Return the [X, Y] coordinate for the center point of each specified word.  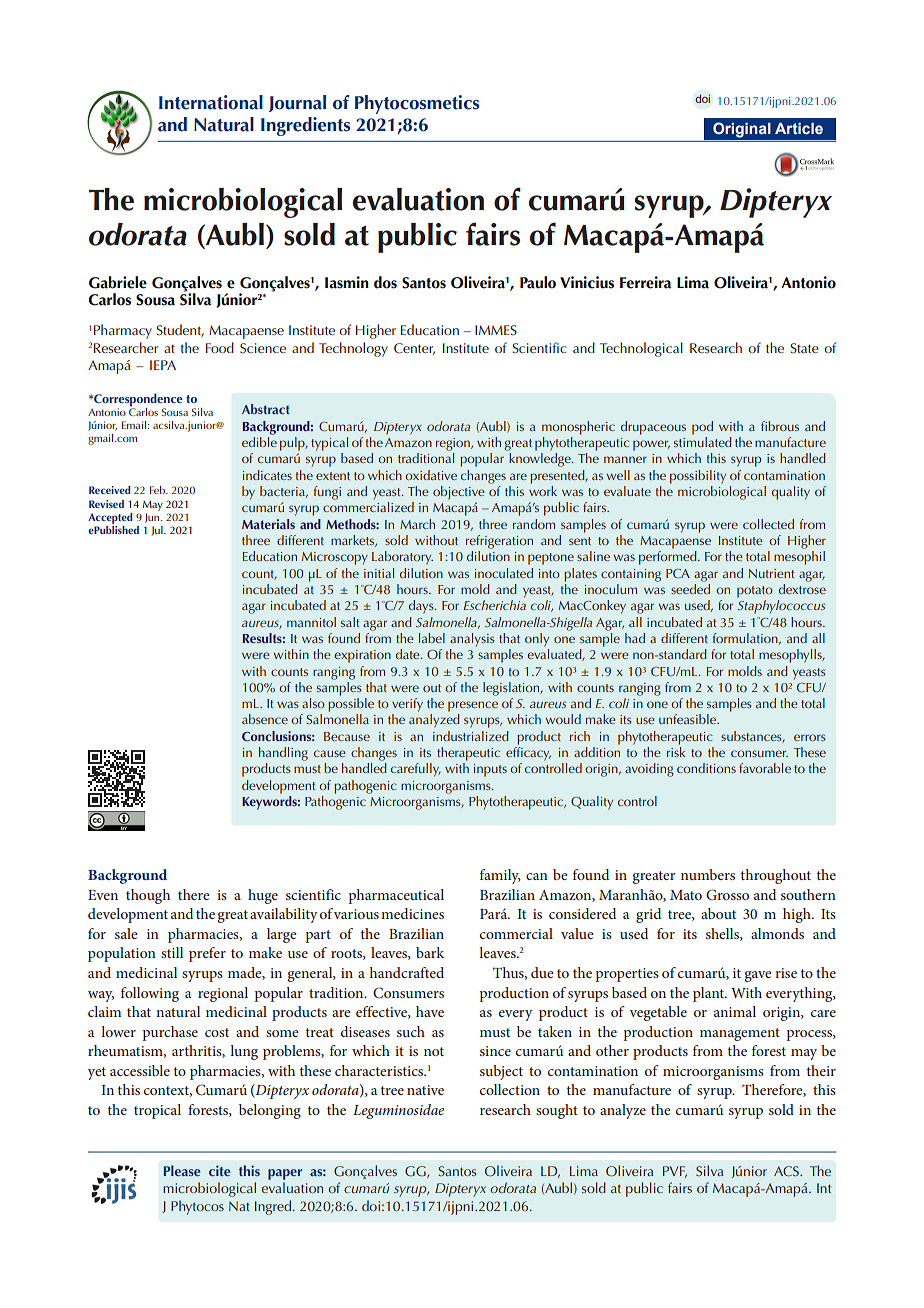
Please [182, 1170]
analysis [472, 640]
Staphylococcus [781, 607]
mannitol [311, 622]
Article [799, 129]
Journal [297, 103]
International [211, 102]
